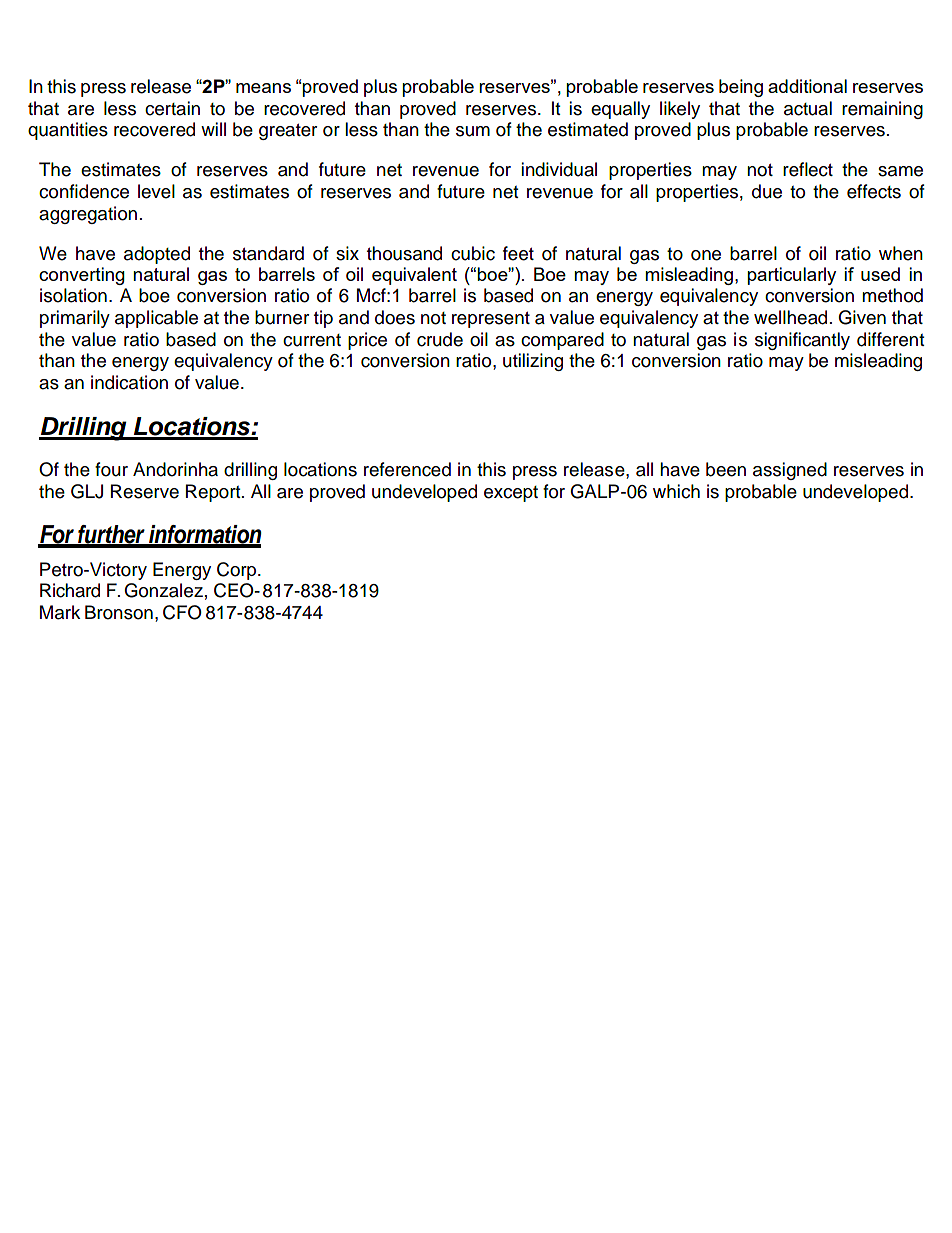  What do you see at coordinates (791, 276) in the document?
I see `particularly` at bounding box center [791, 276].
